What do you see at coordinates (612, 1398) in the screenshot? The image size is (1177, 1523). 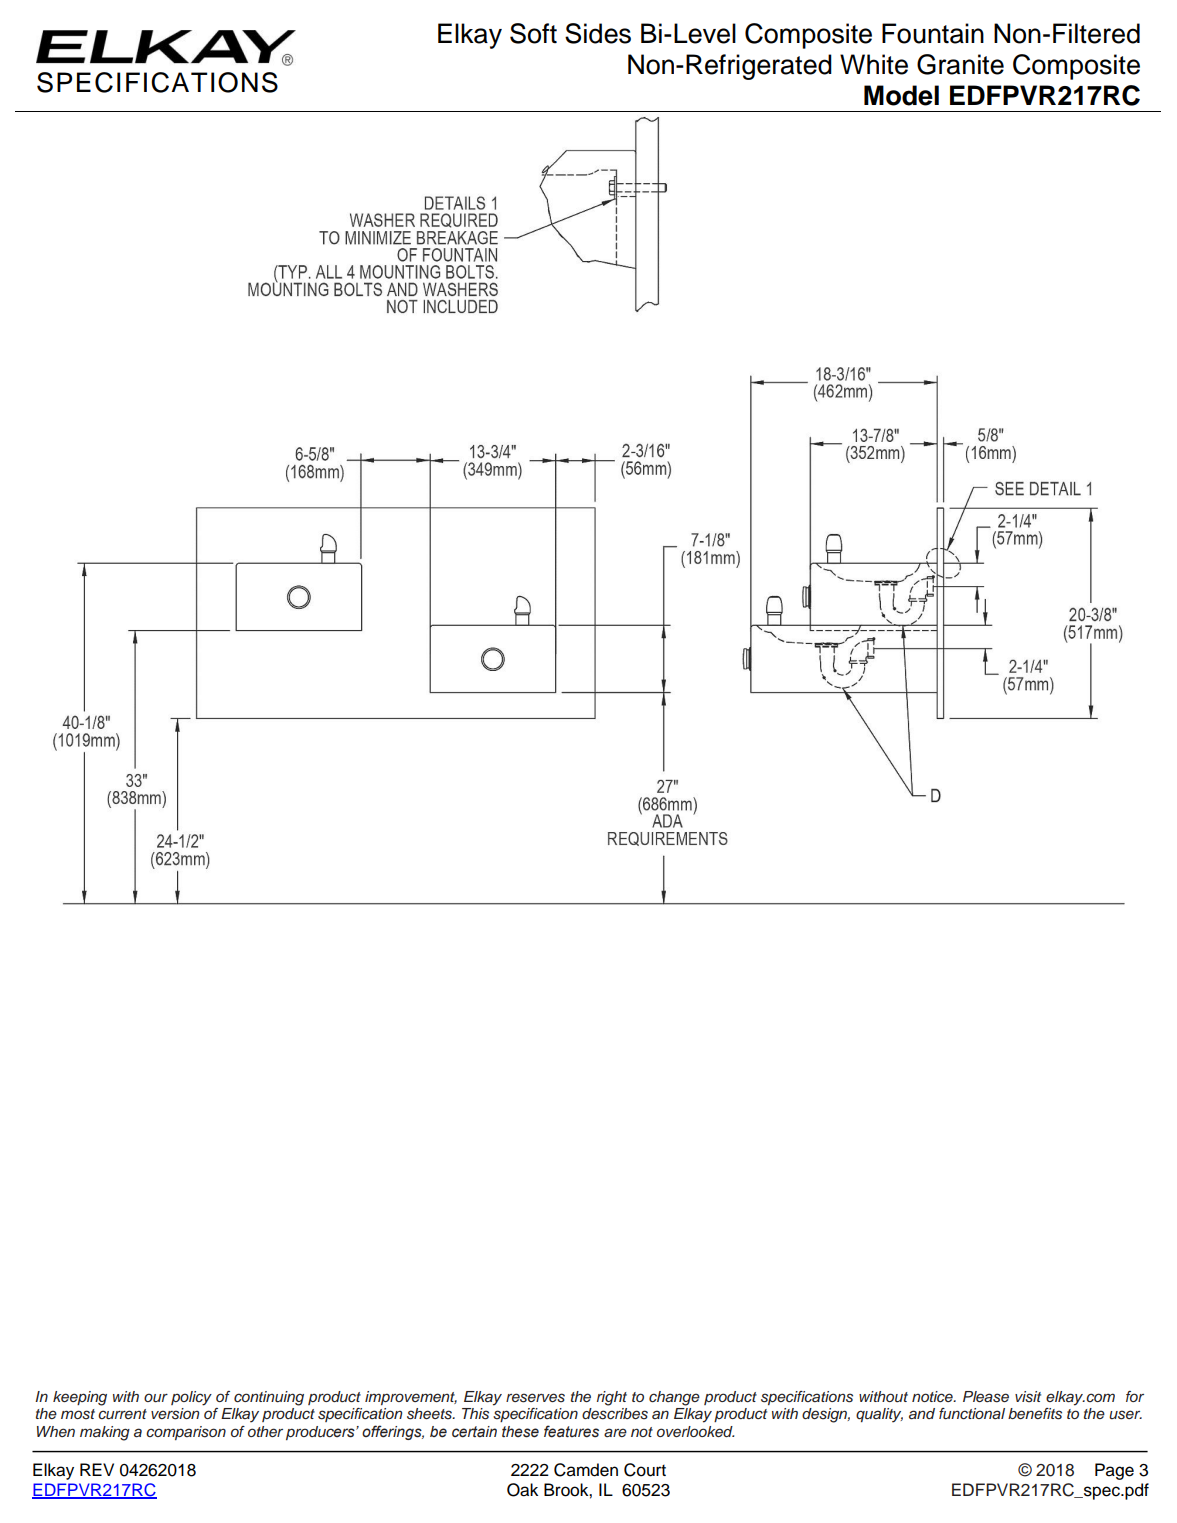 I see `right` at bounding box center [612, 1398].
